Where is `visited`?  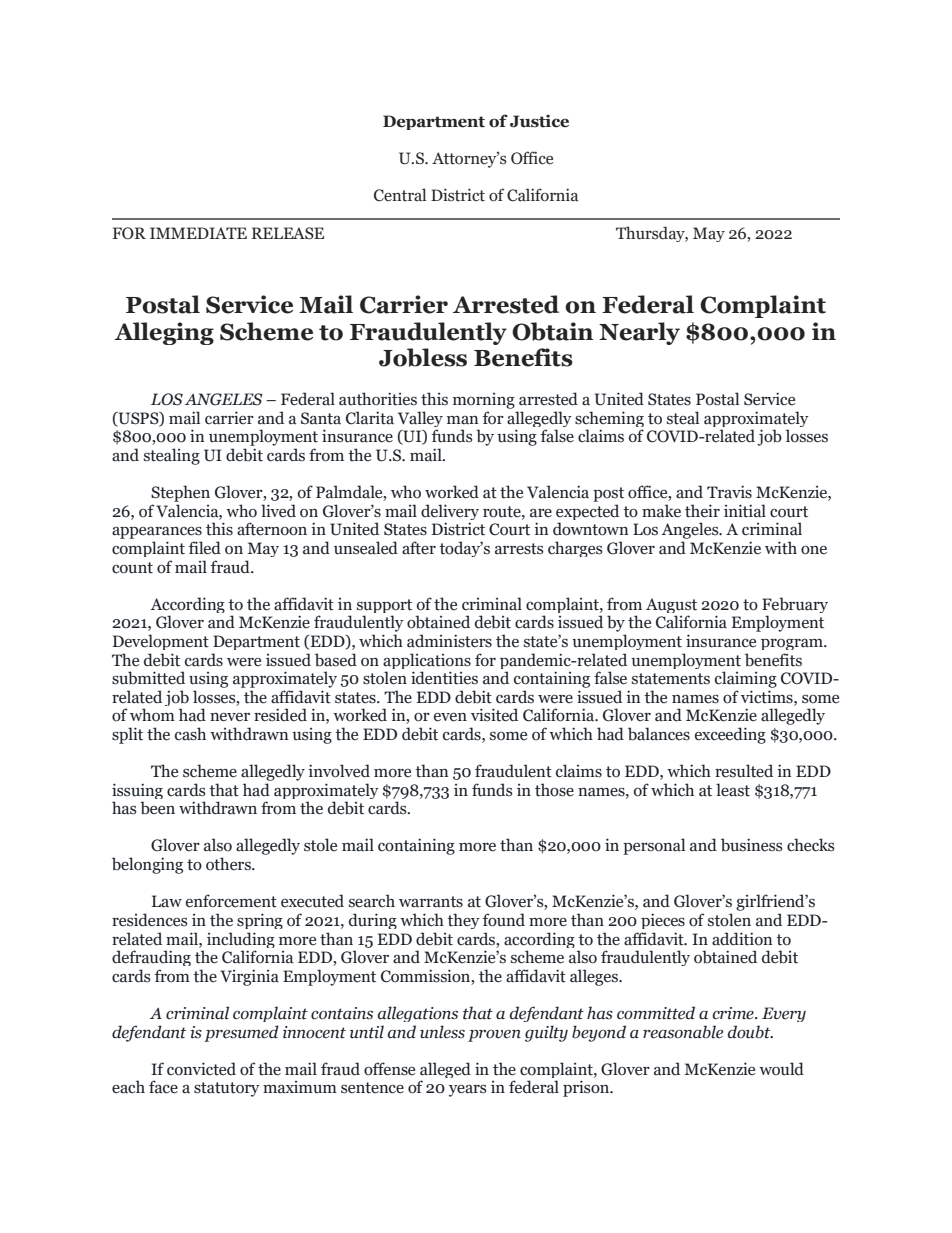
visited is located at coordinates (494, 715).
